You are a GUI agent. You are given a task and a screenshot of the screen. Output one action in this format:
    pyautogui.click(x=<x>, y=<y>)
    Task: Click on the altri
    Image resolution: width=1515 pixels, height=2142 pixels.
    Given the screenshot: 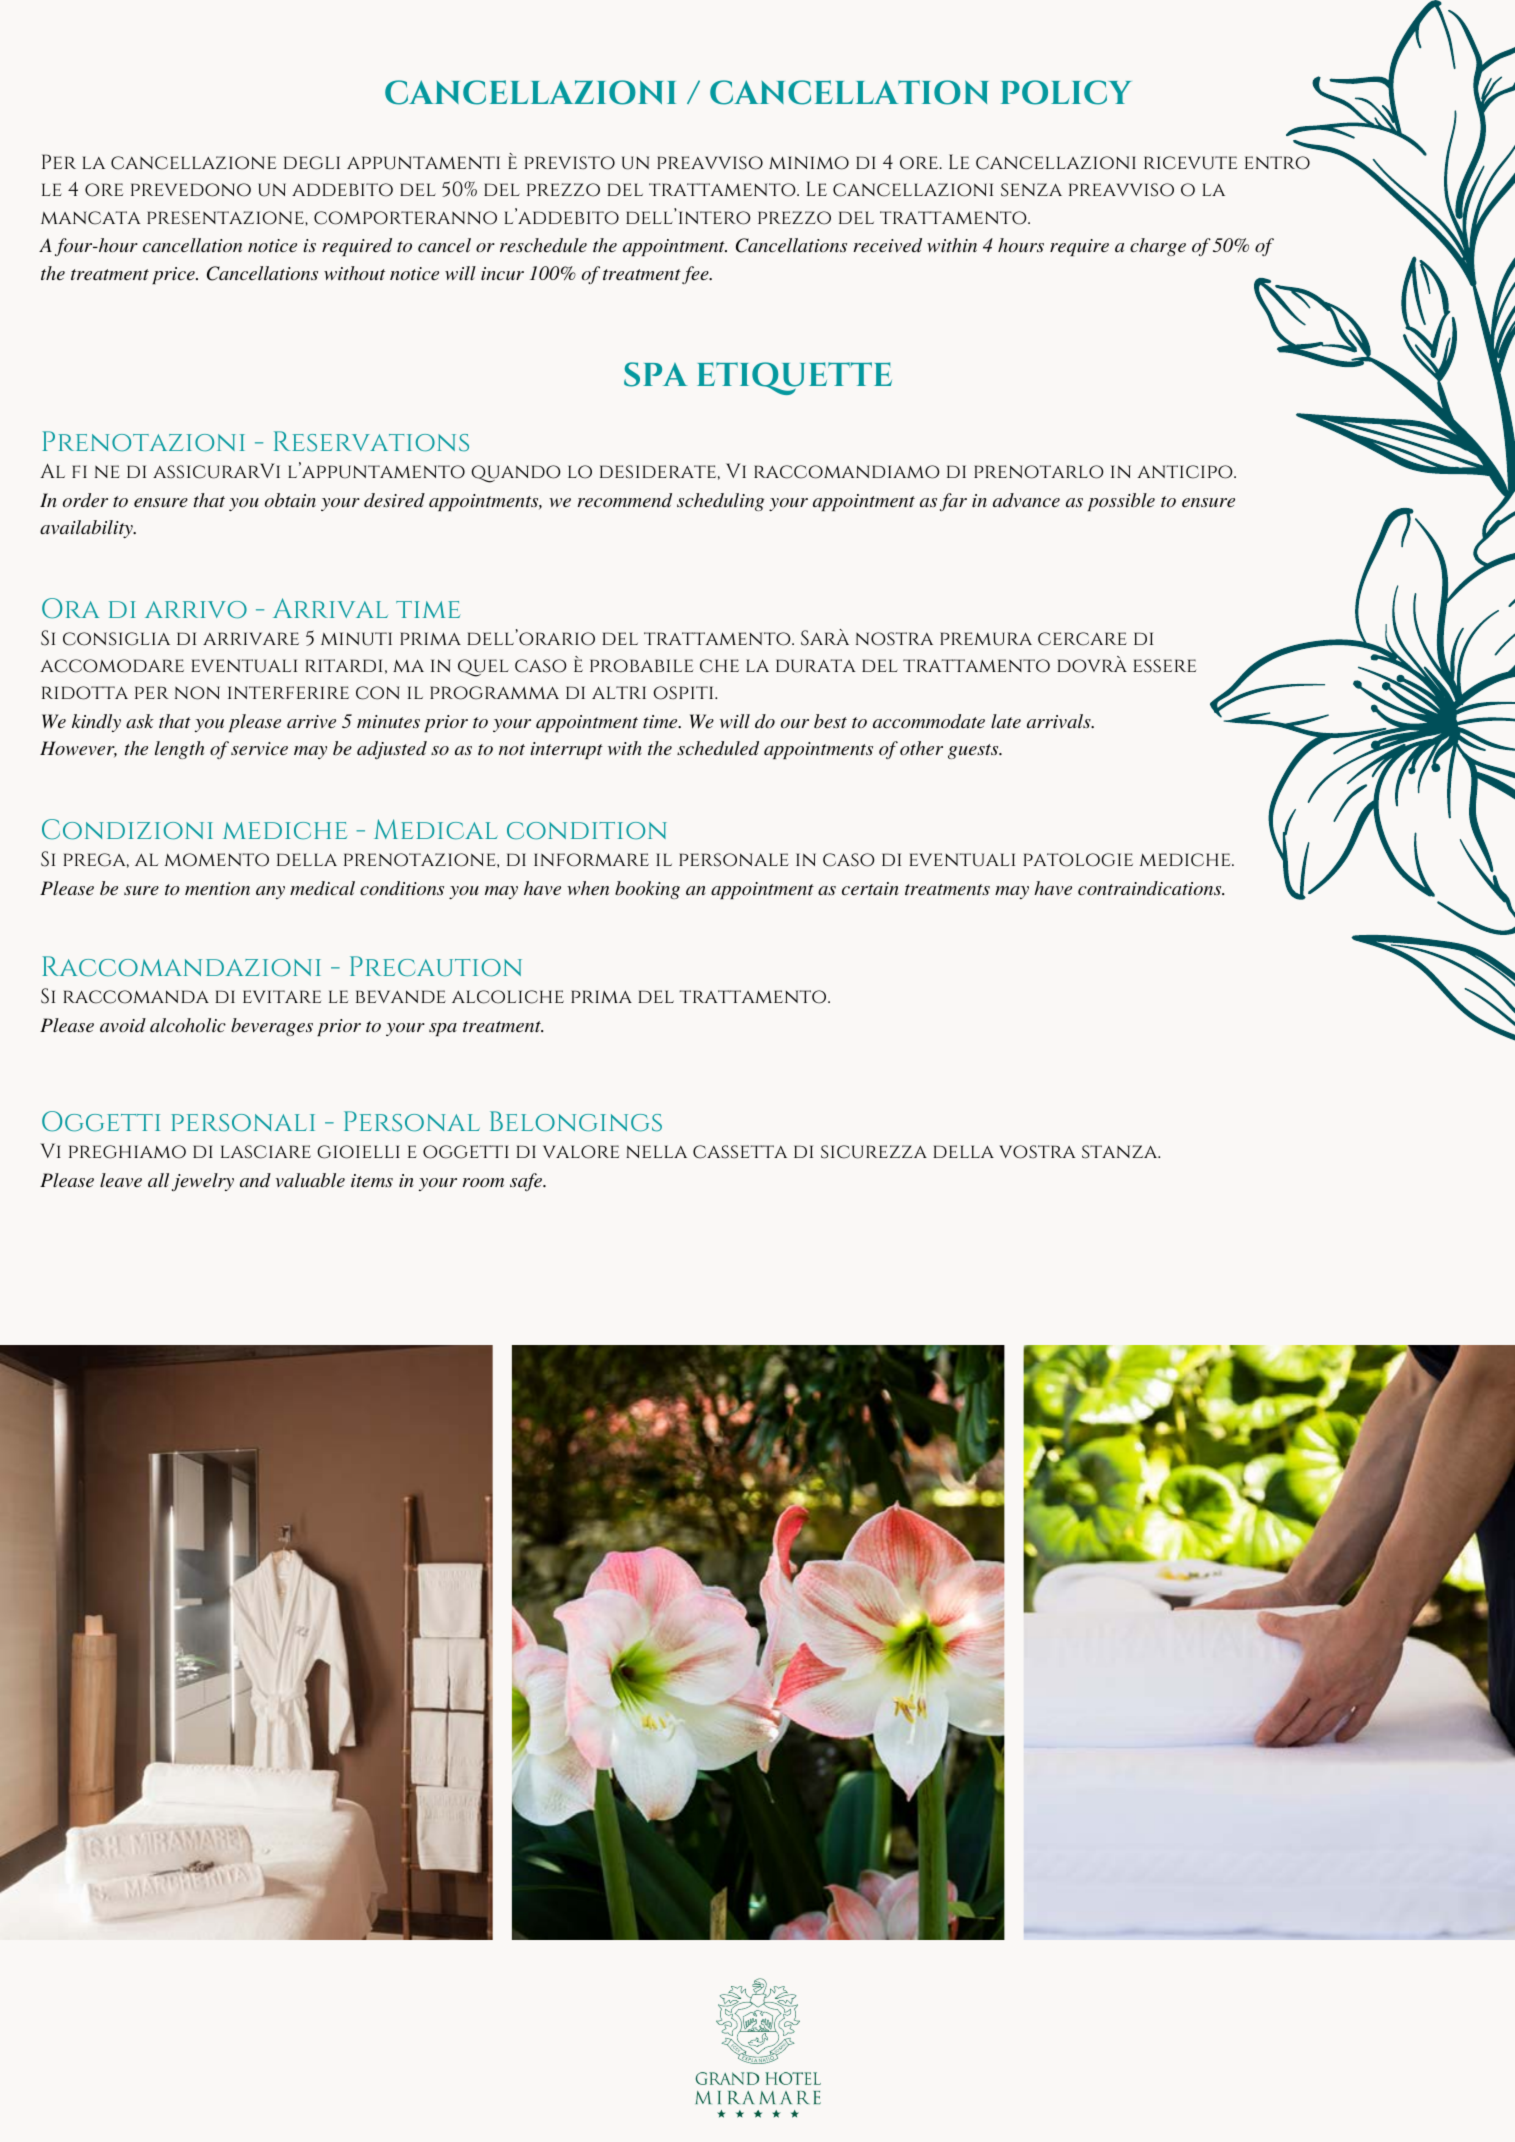 What is the action you would take?
    pyautogui.click(x=619, y=692)
